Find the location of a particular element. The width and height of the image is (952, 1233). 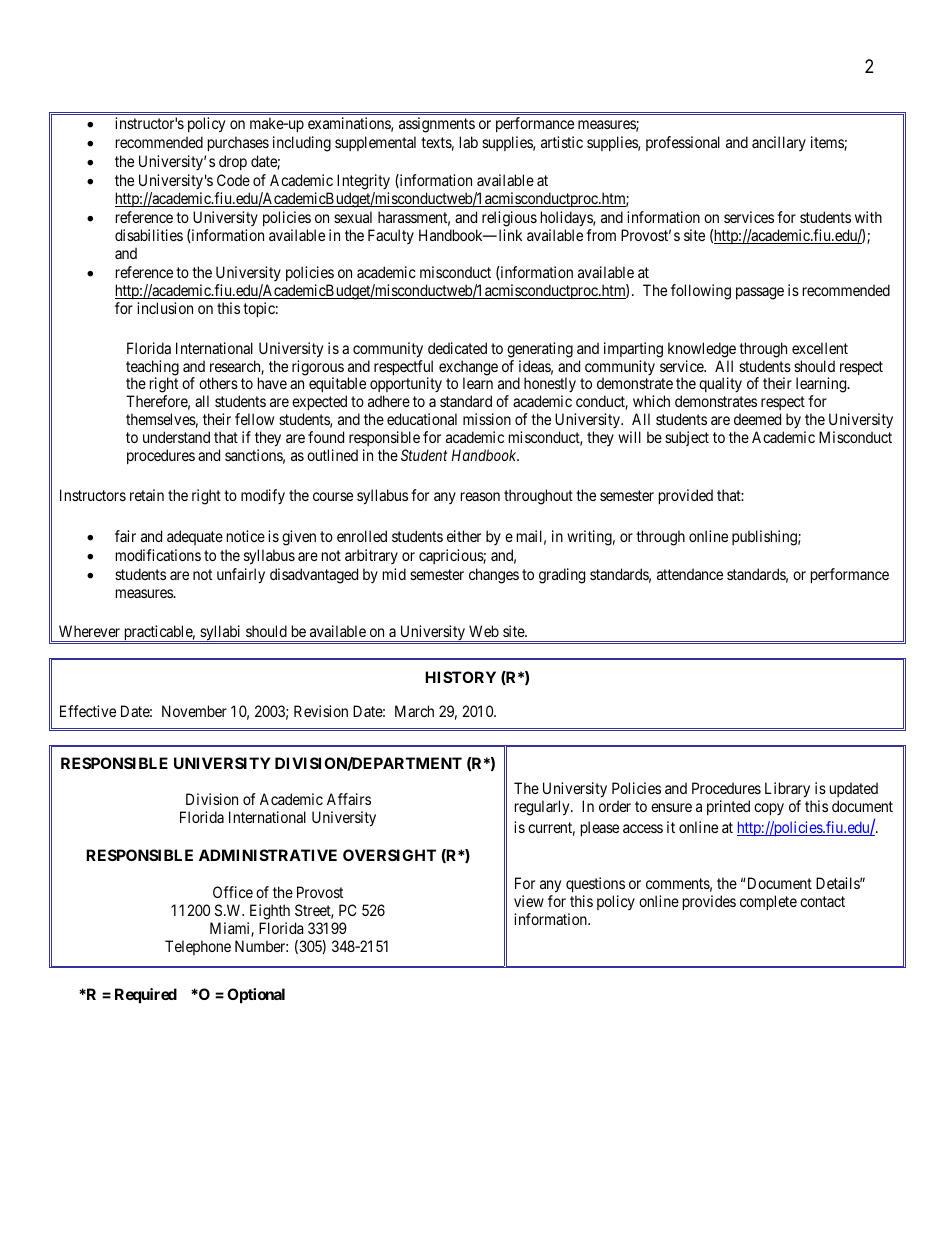

Telephone is located at coordinates (198, 947).
